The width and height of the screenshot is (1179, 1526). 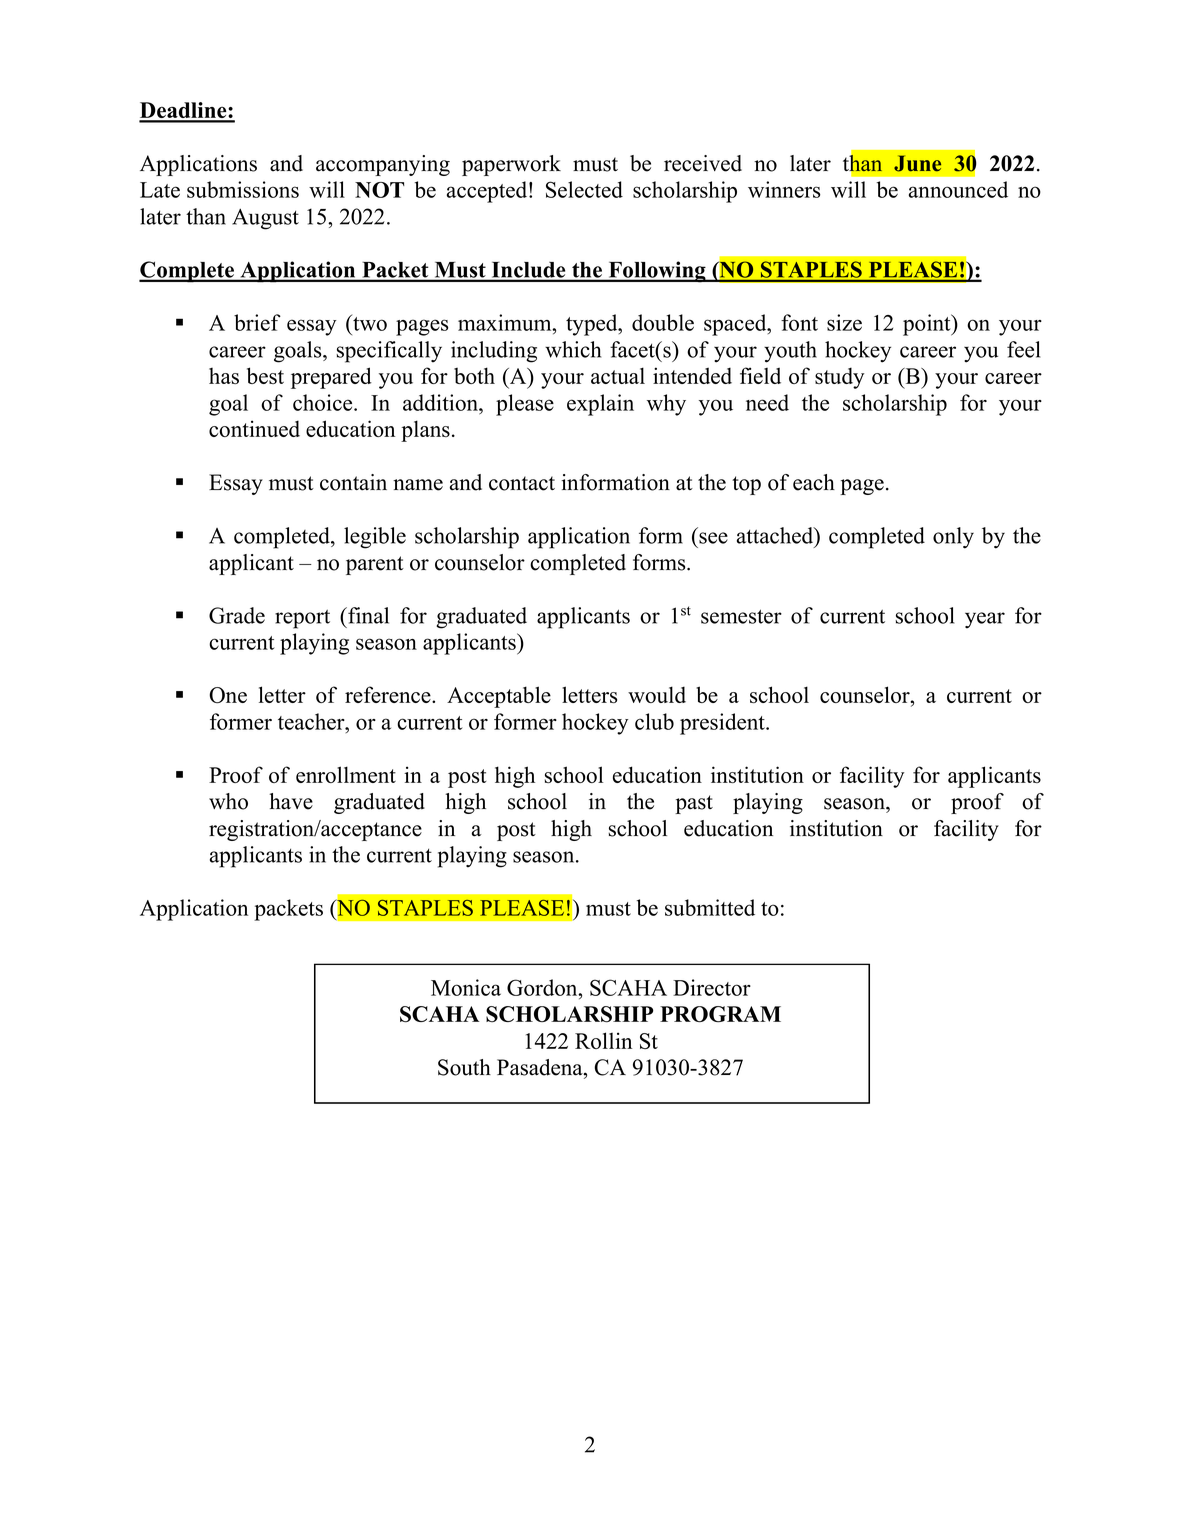 I want to click on year, so click(x=985, y=620).
